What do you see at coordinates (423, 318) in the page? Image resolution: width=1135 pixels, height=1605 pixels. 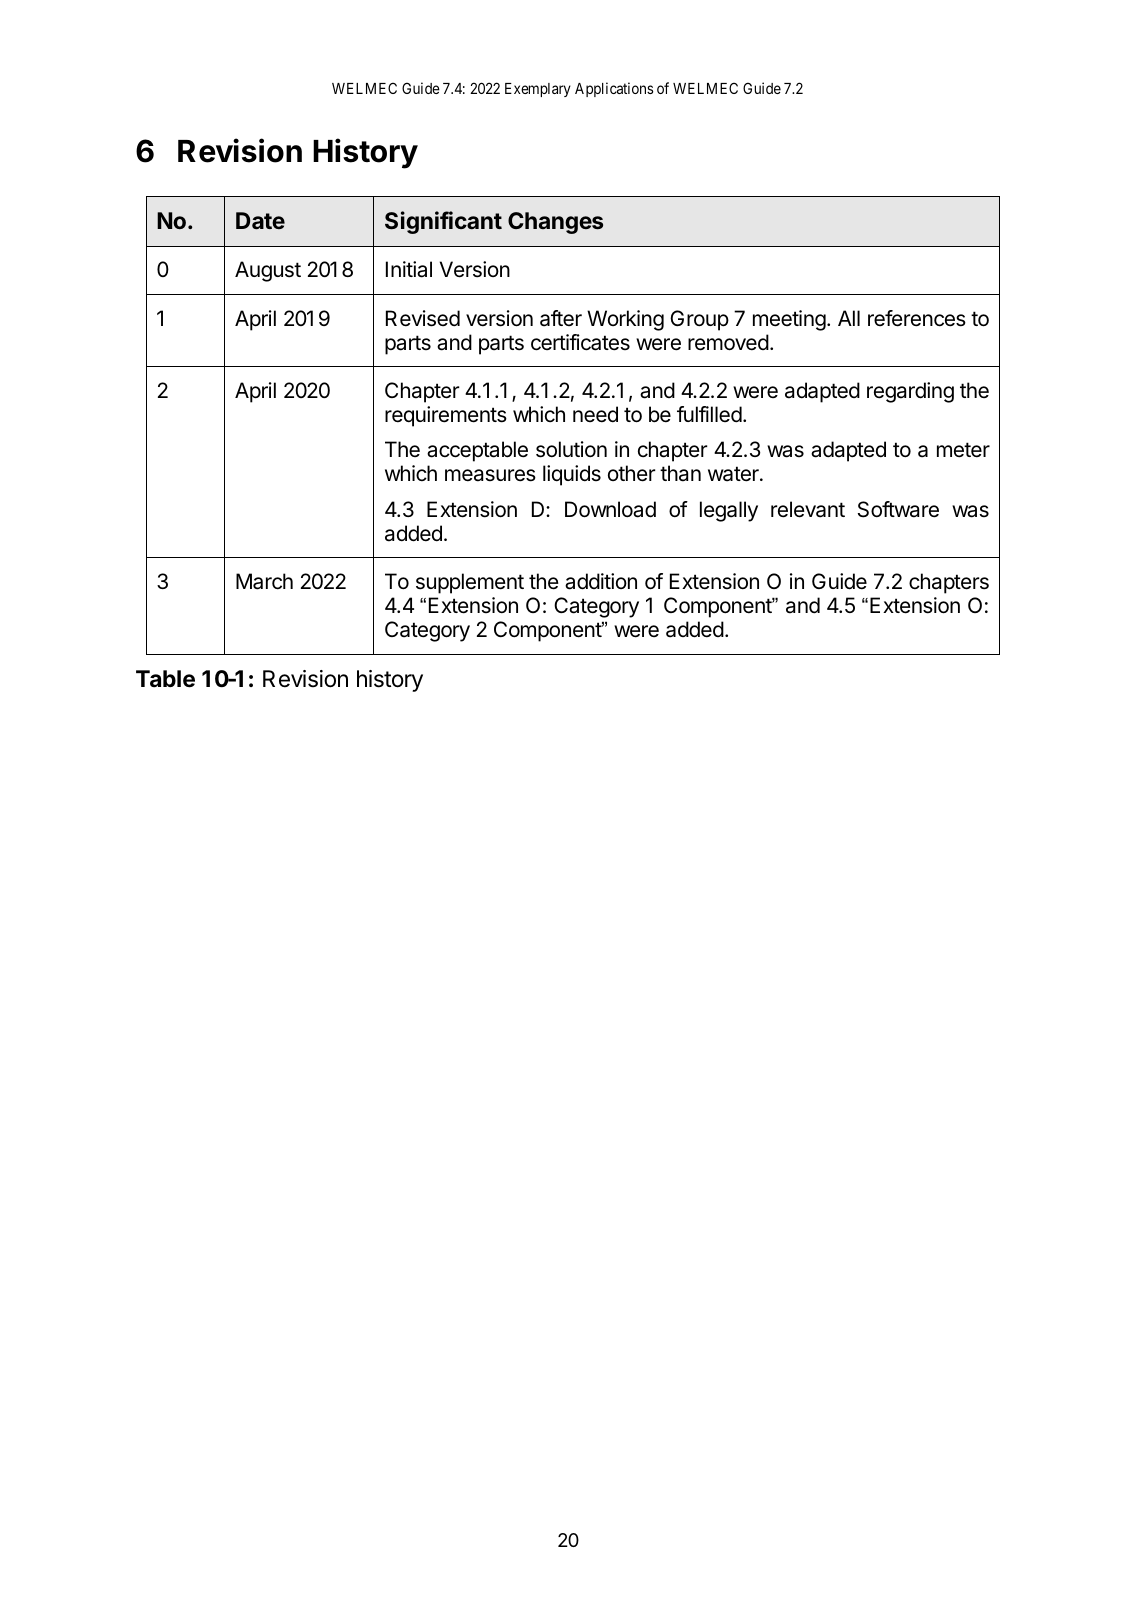 I see `Revised` at bounding box center [423, 318].
